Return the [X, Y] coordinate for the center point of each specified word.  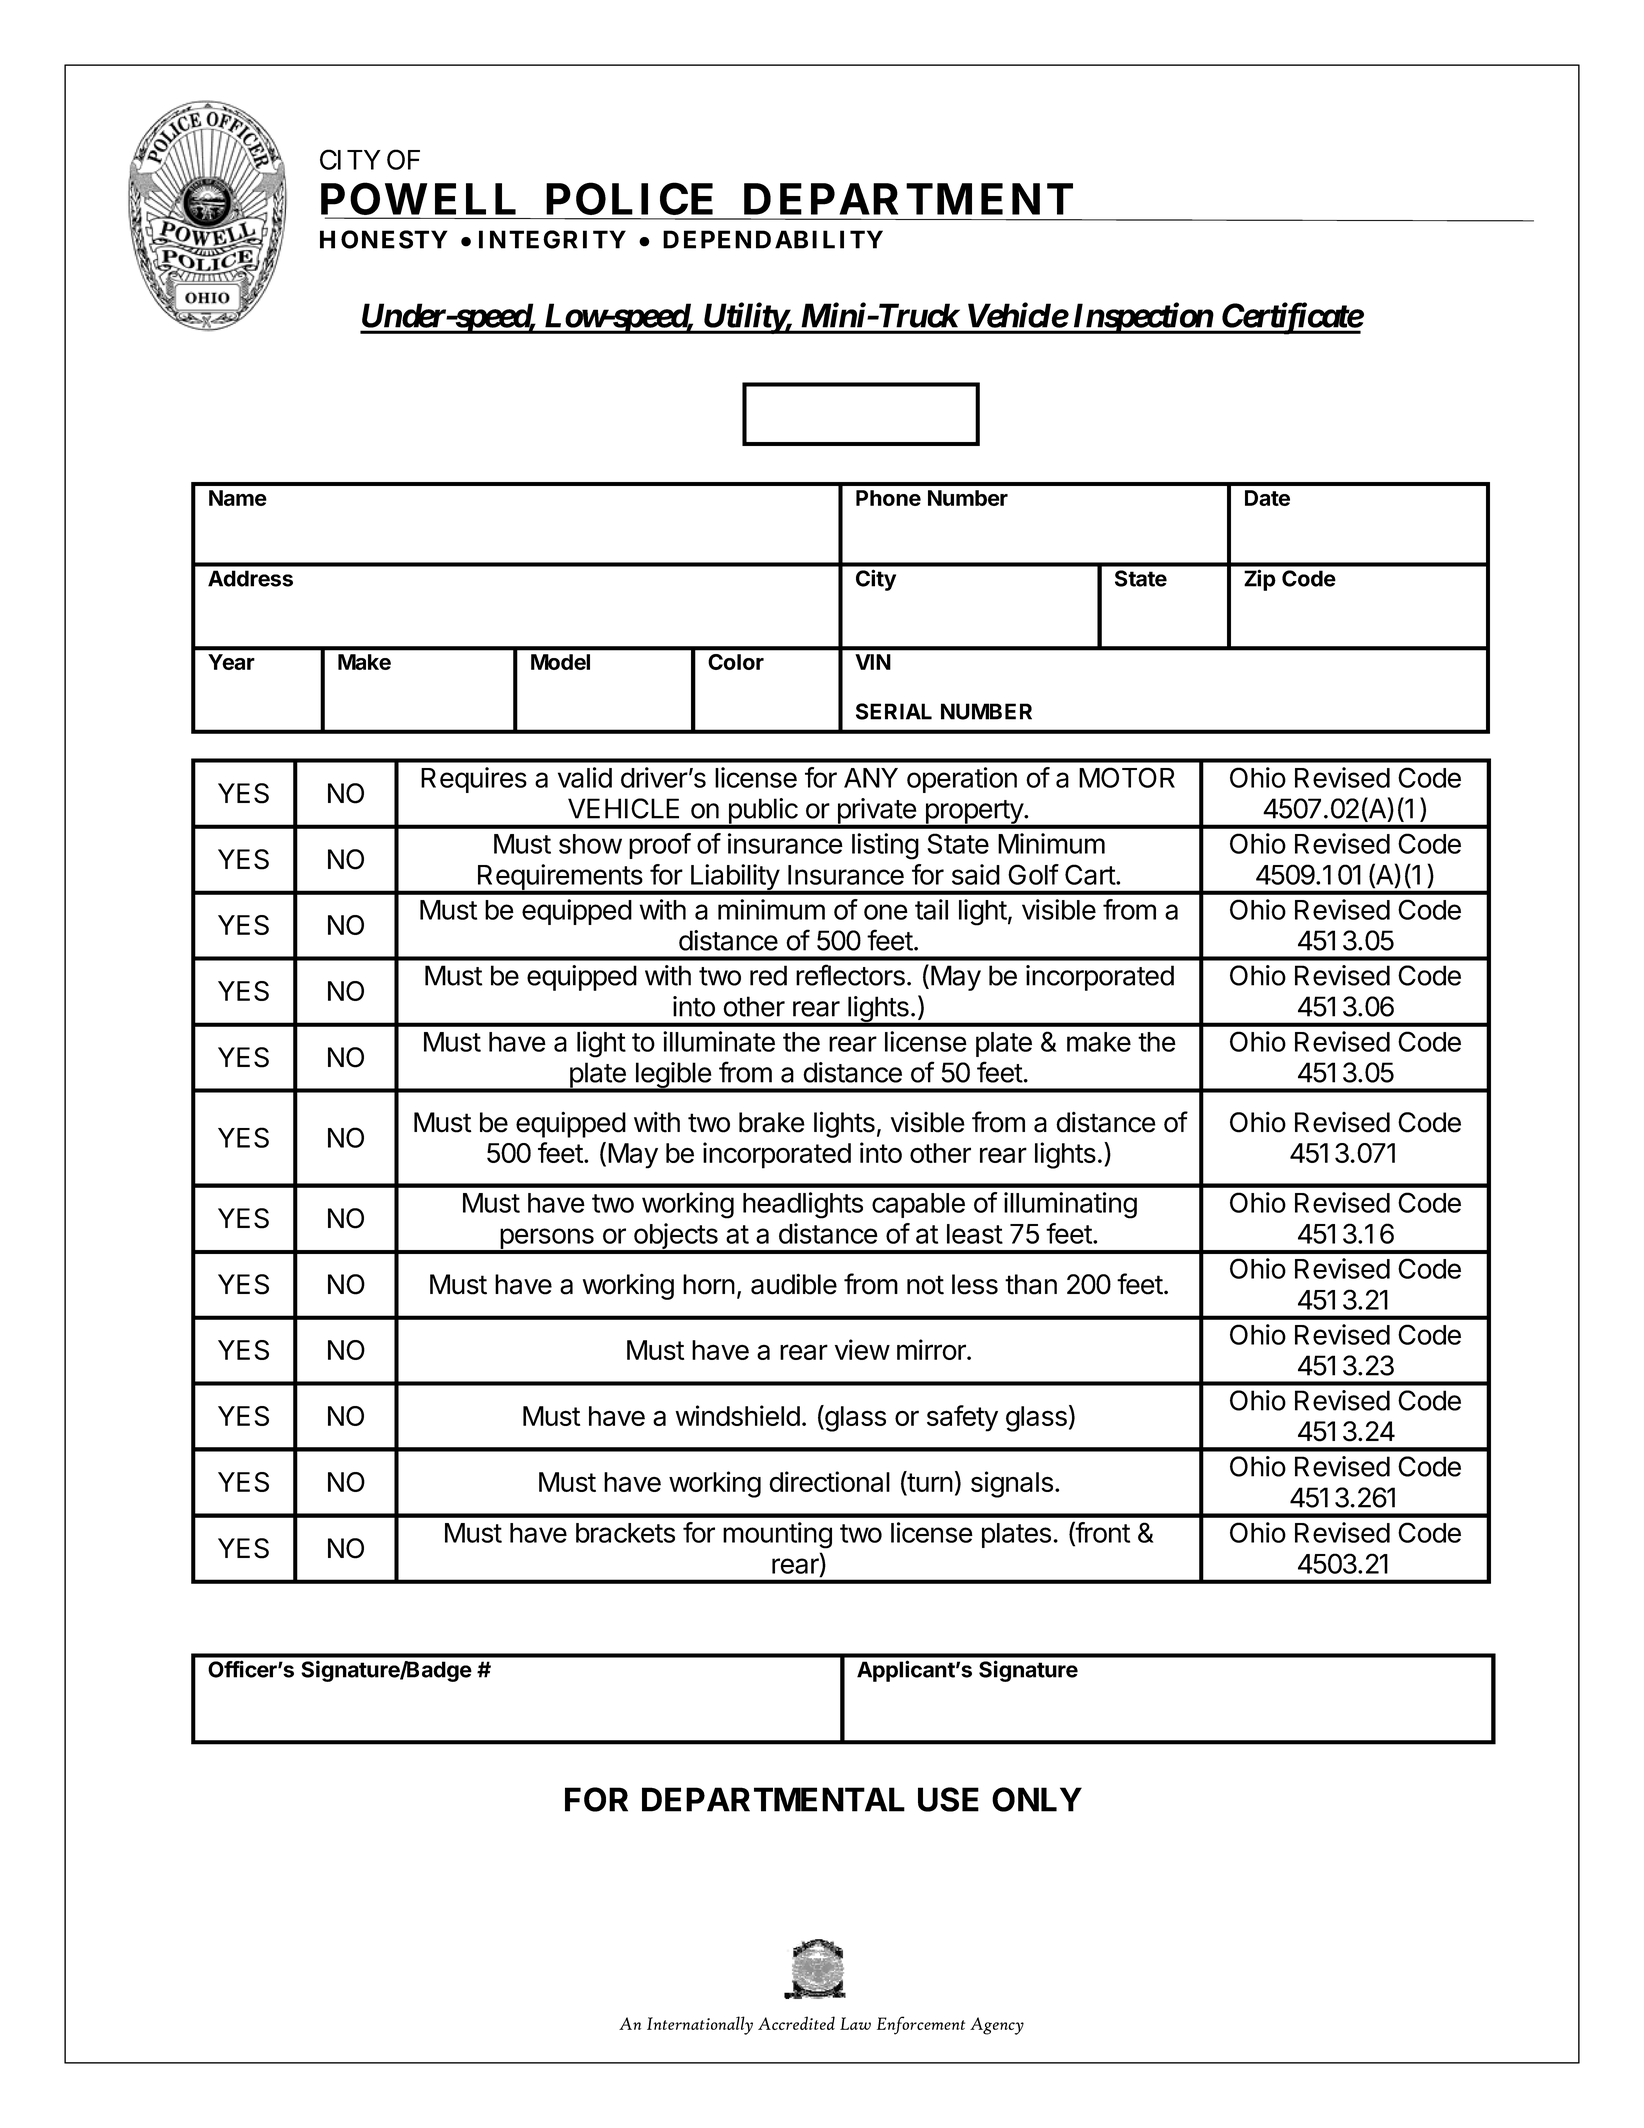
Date [1267, 498]
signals [1012, 1484]
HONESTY [384, 239]
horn [709, 1284]
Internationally [700, 2025]
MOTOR [1127, 777]
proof [660, 846]
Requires [474, 780]
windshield [737, 1415]
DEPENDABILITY [773, 239]
